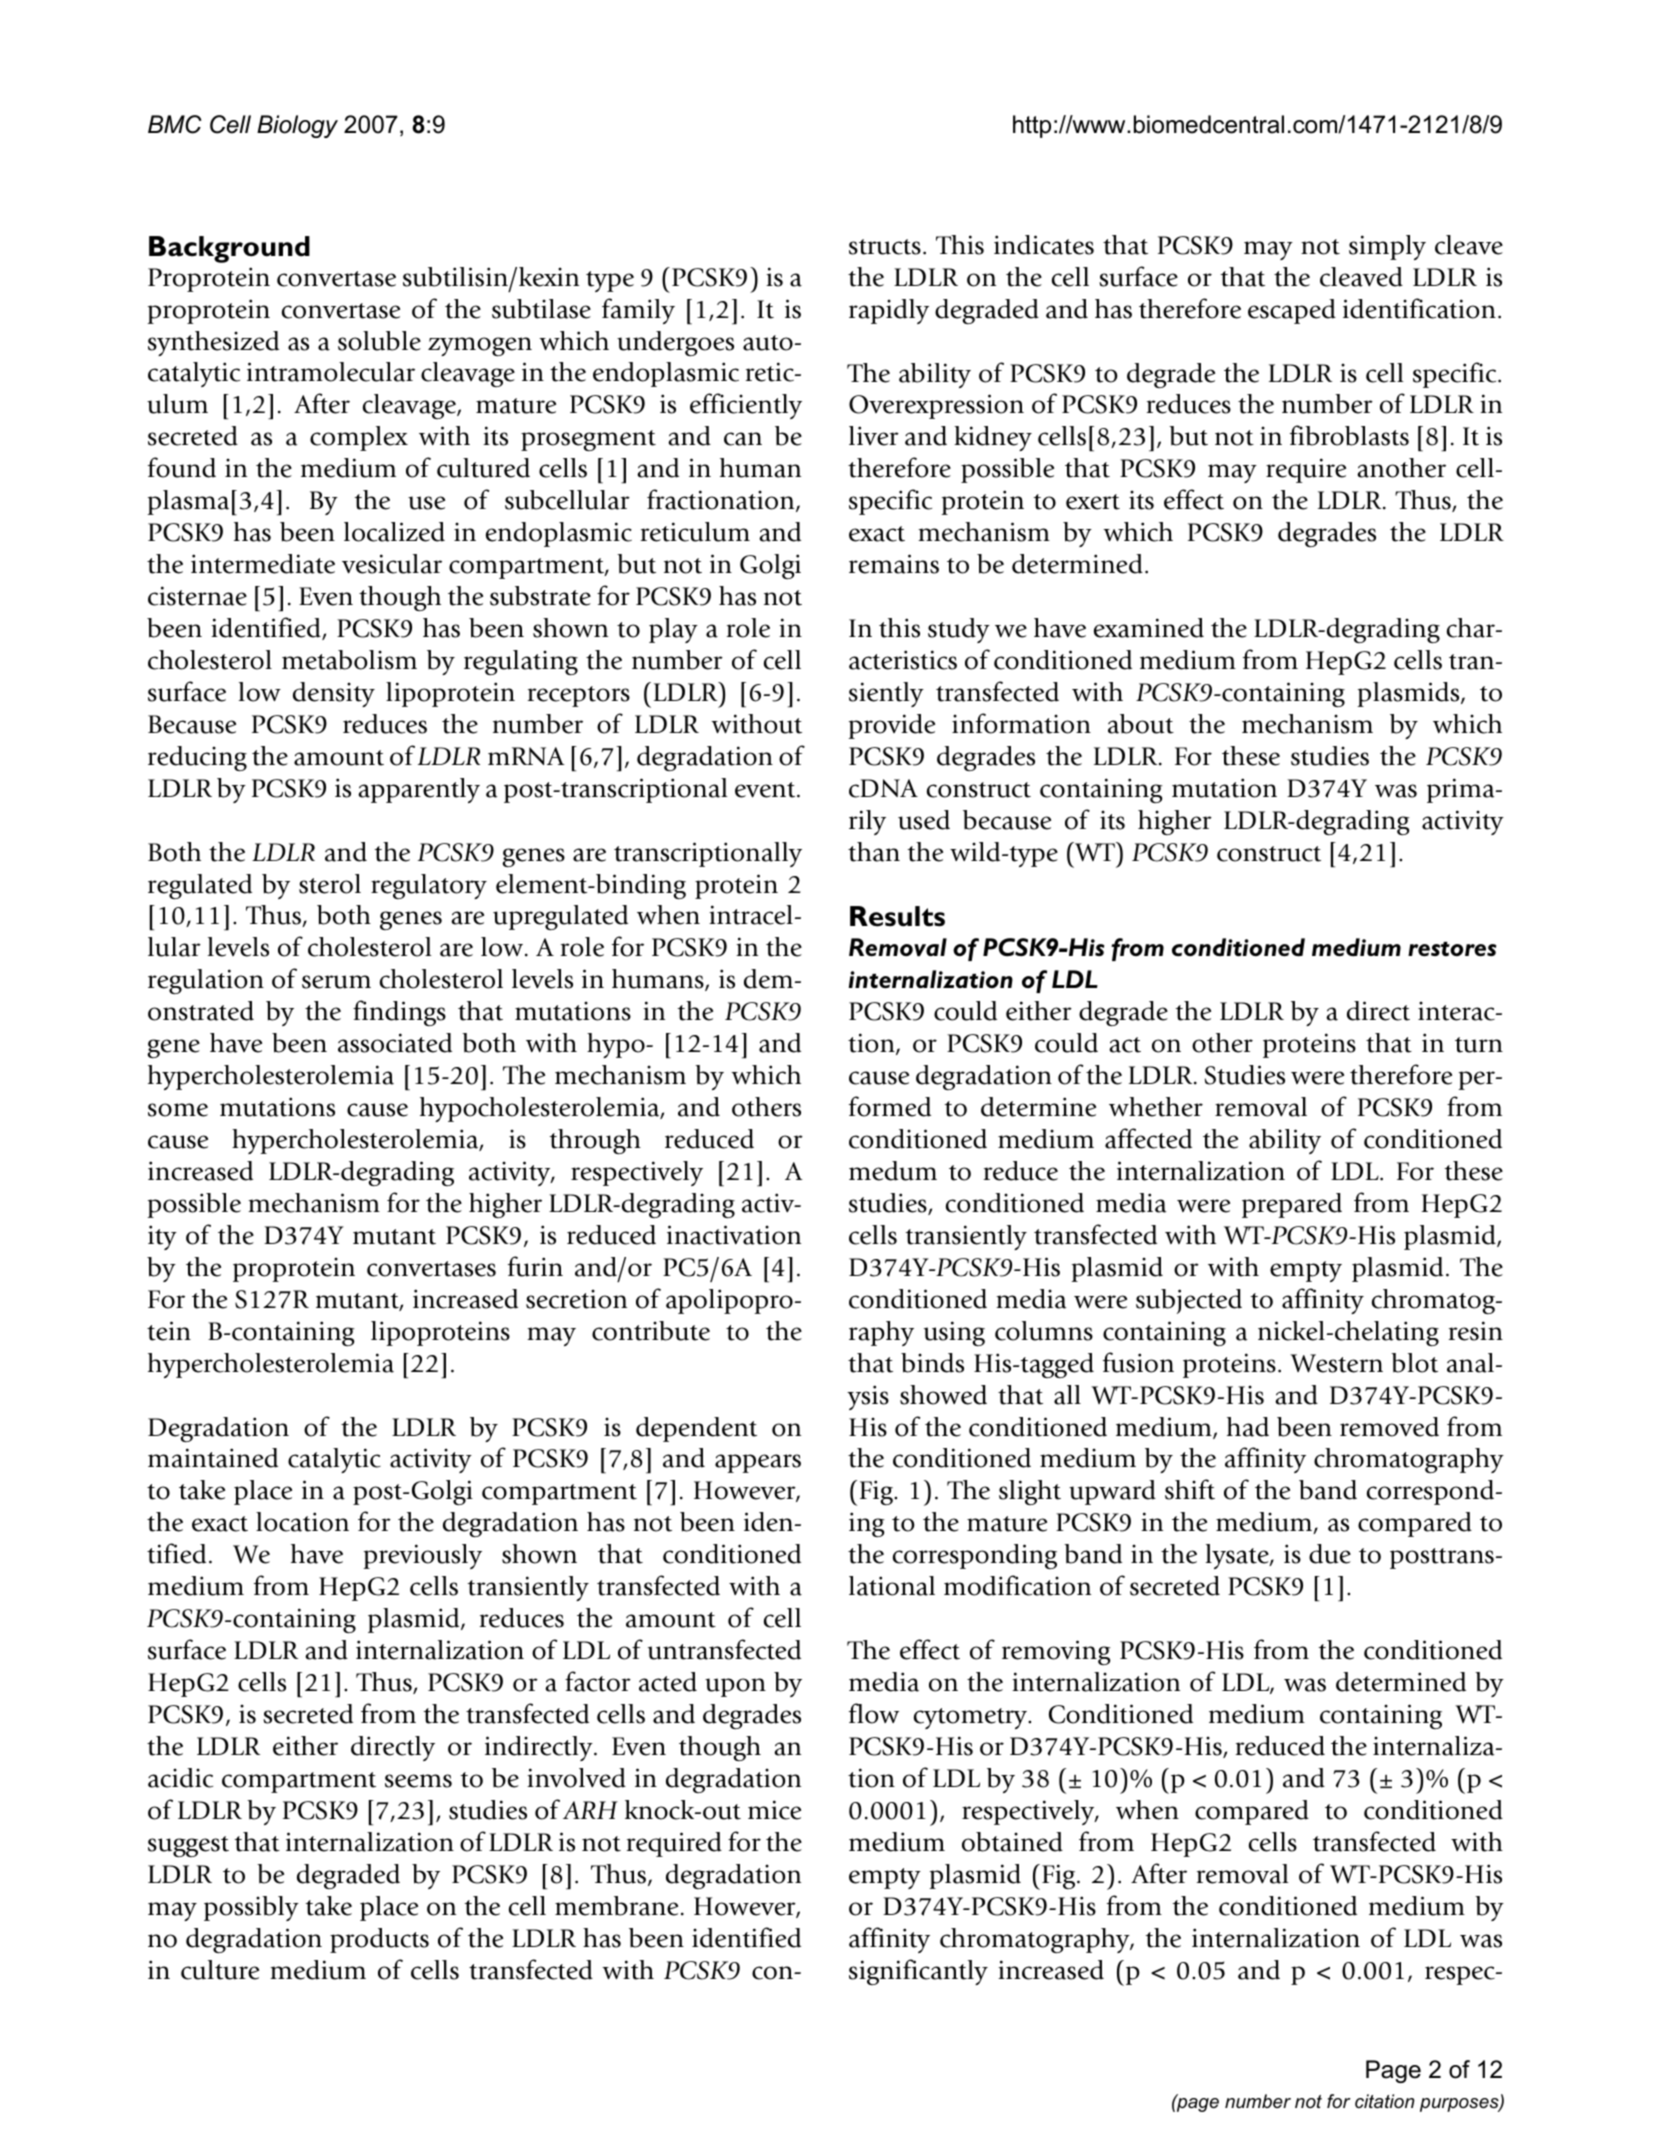  What do you see at coordinates (379, 1940) in the document?
I see `products` at bounding box center [379, 1940].
